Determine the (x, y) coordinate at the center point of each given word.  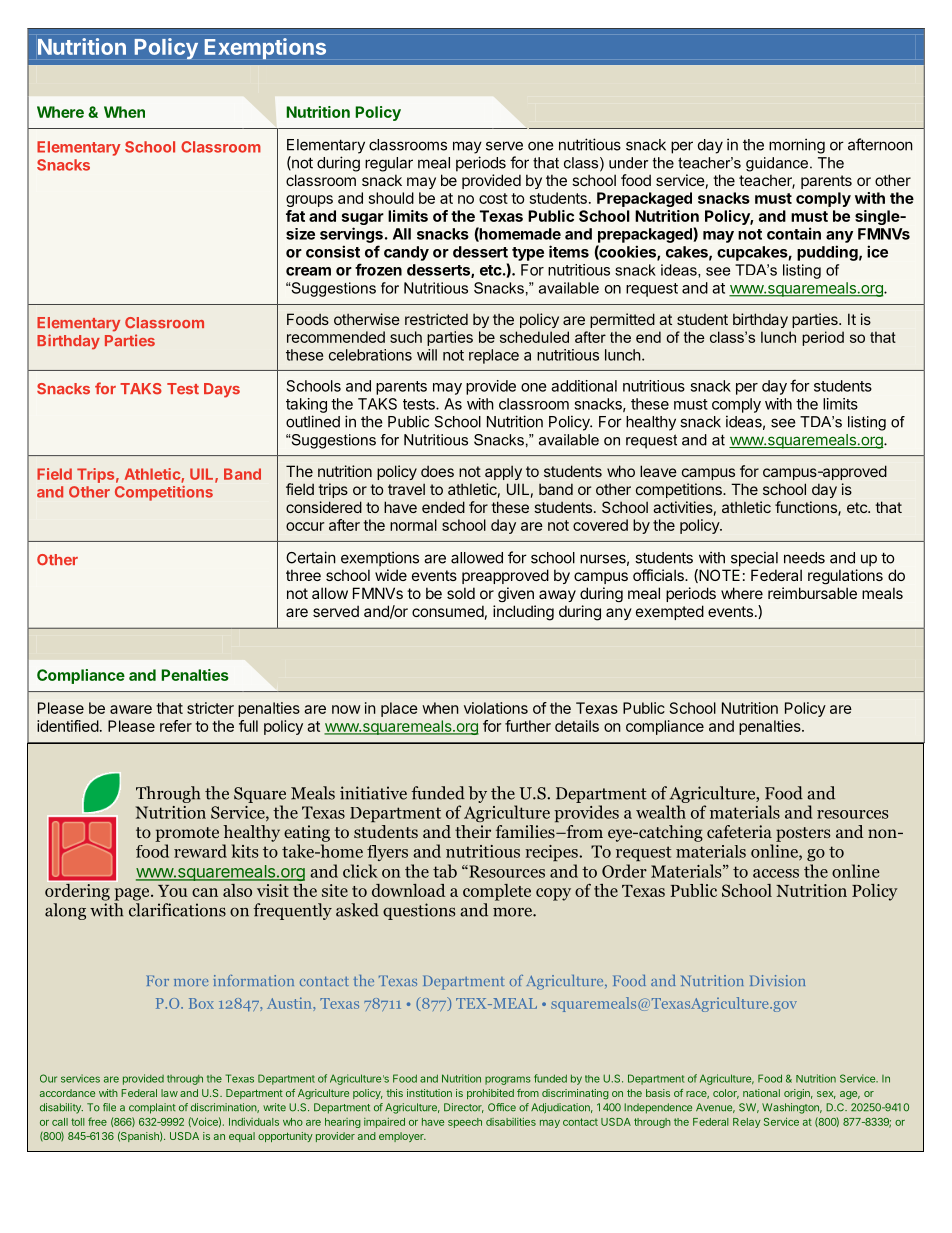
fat (295, 216)
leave (658, 471)
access (776, 873)
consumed (448, 611)
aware (131, 709)
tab (445, 871)
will (427, 355)
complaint (152, 1108)
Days (222, 390)
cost (493, 198)
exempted (670, 612)
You (173, 891)
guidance (778, 164)
